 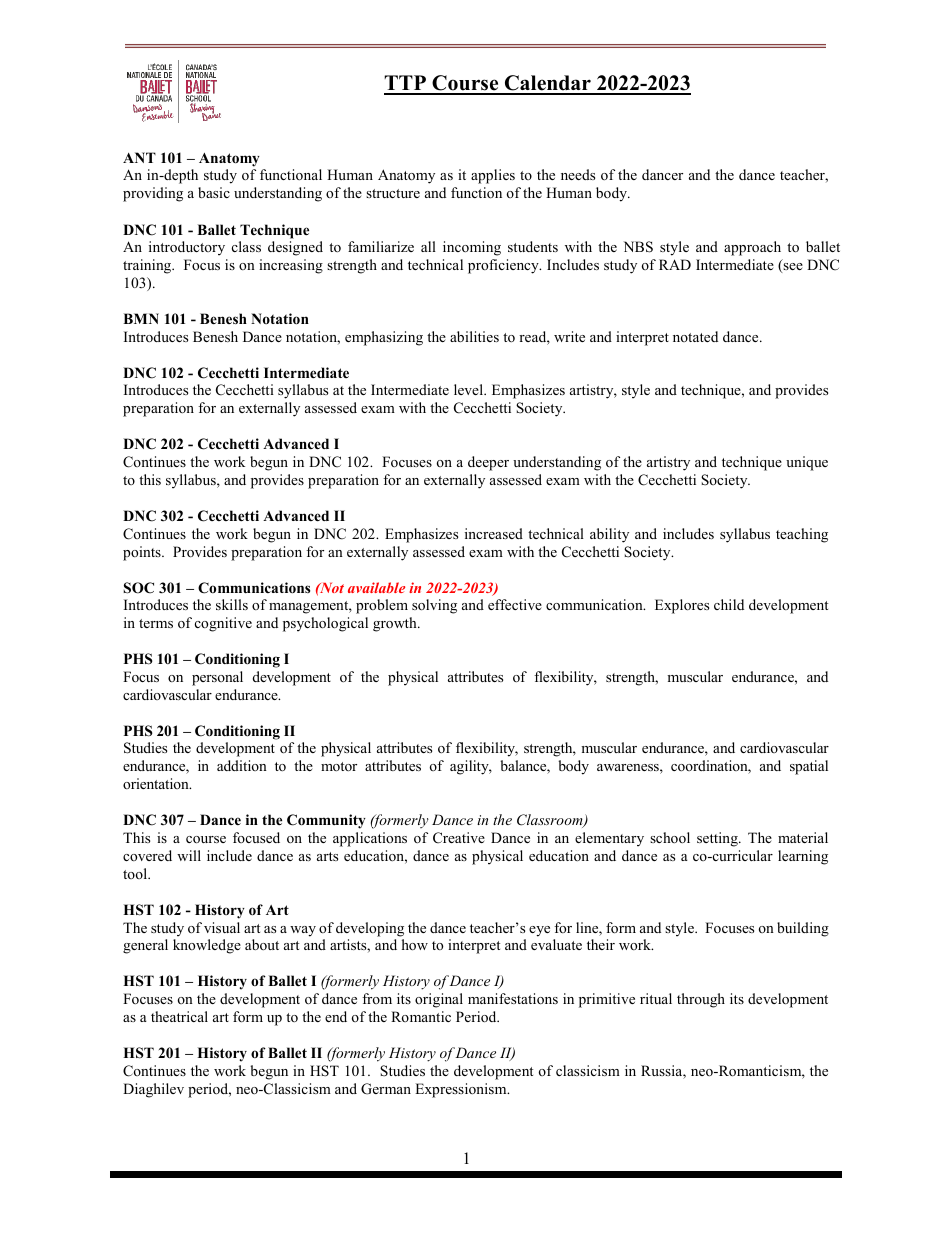 What do you see at coordinates (384, 338) in the screenshot?
I see `emphasizing` at bounding box center [384, 338].
